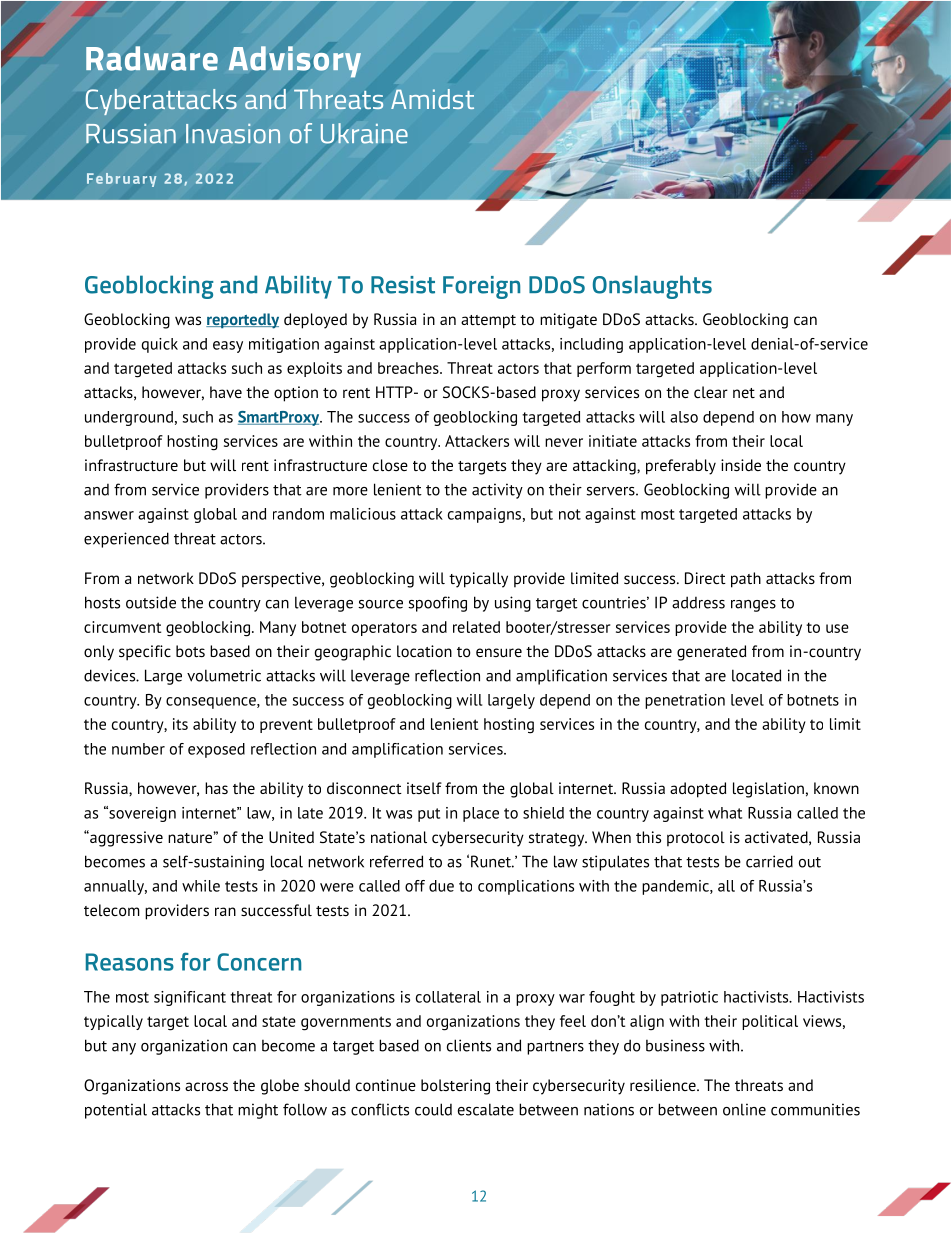  What do you see at coordinates (568, 321) in the screenshot?
I see `mitigate` at bounding box center [568, 321].
